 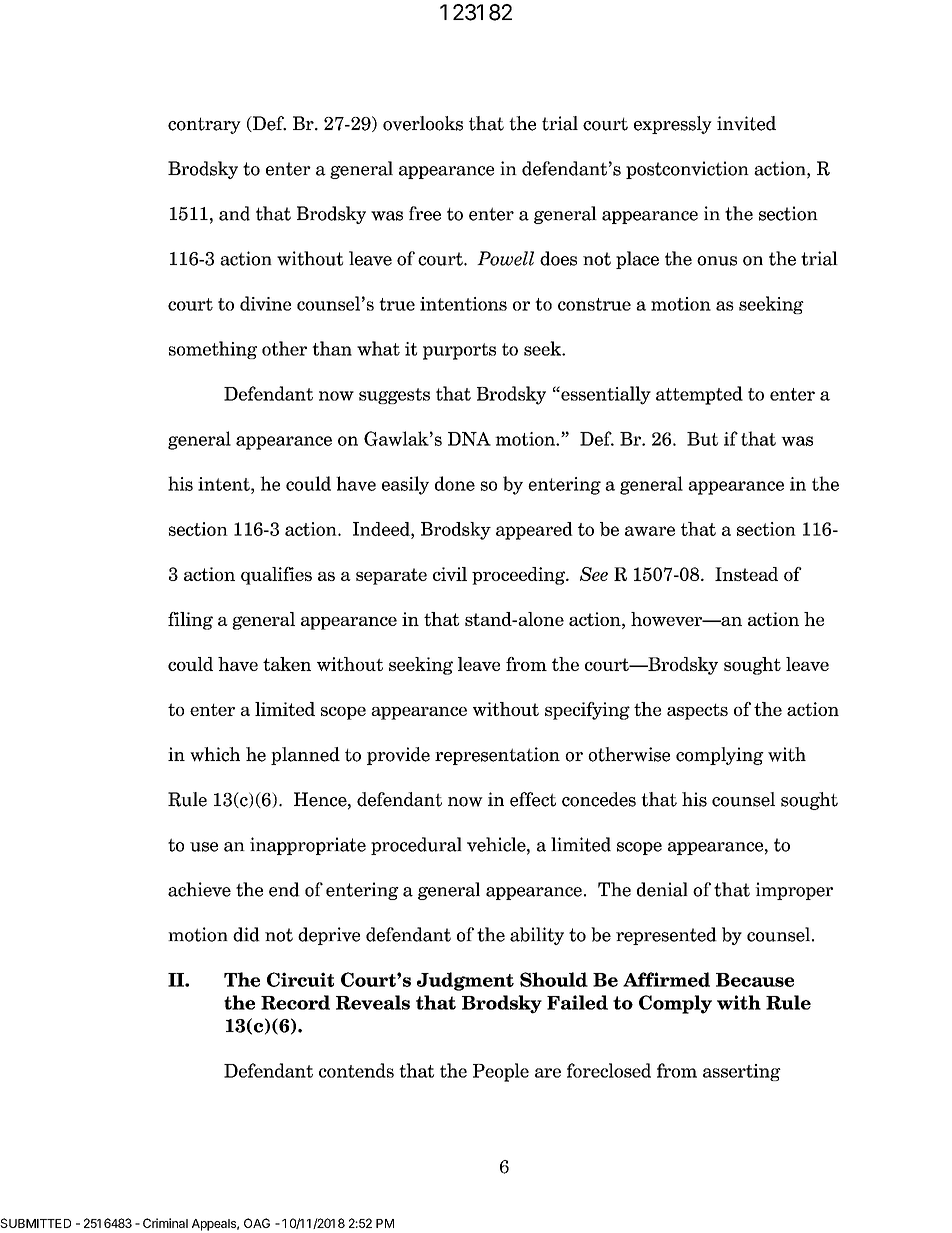 I want to click on overlooks, so click(x=423, y=123).
